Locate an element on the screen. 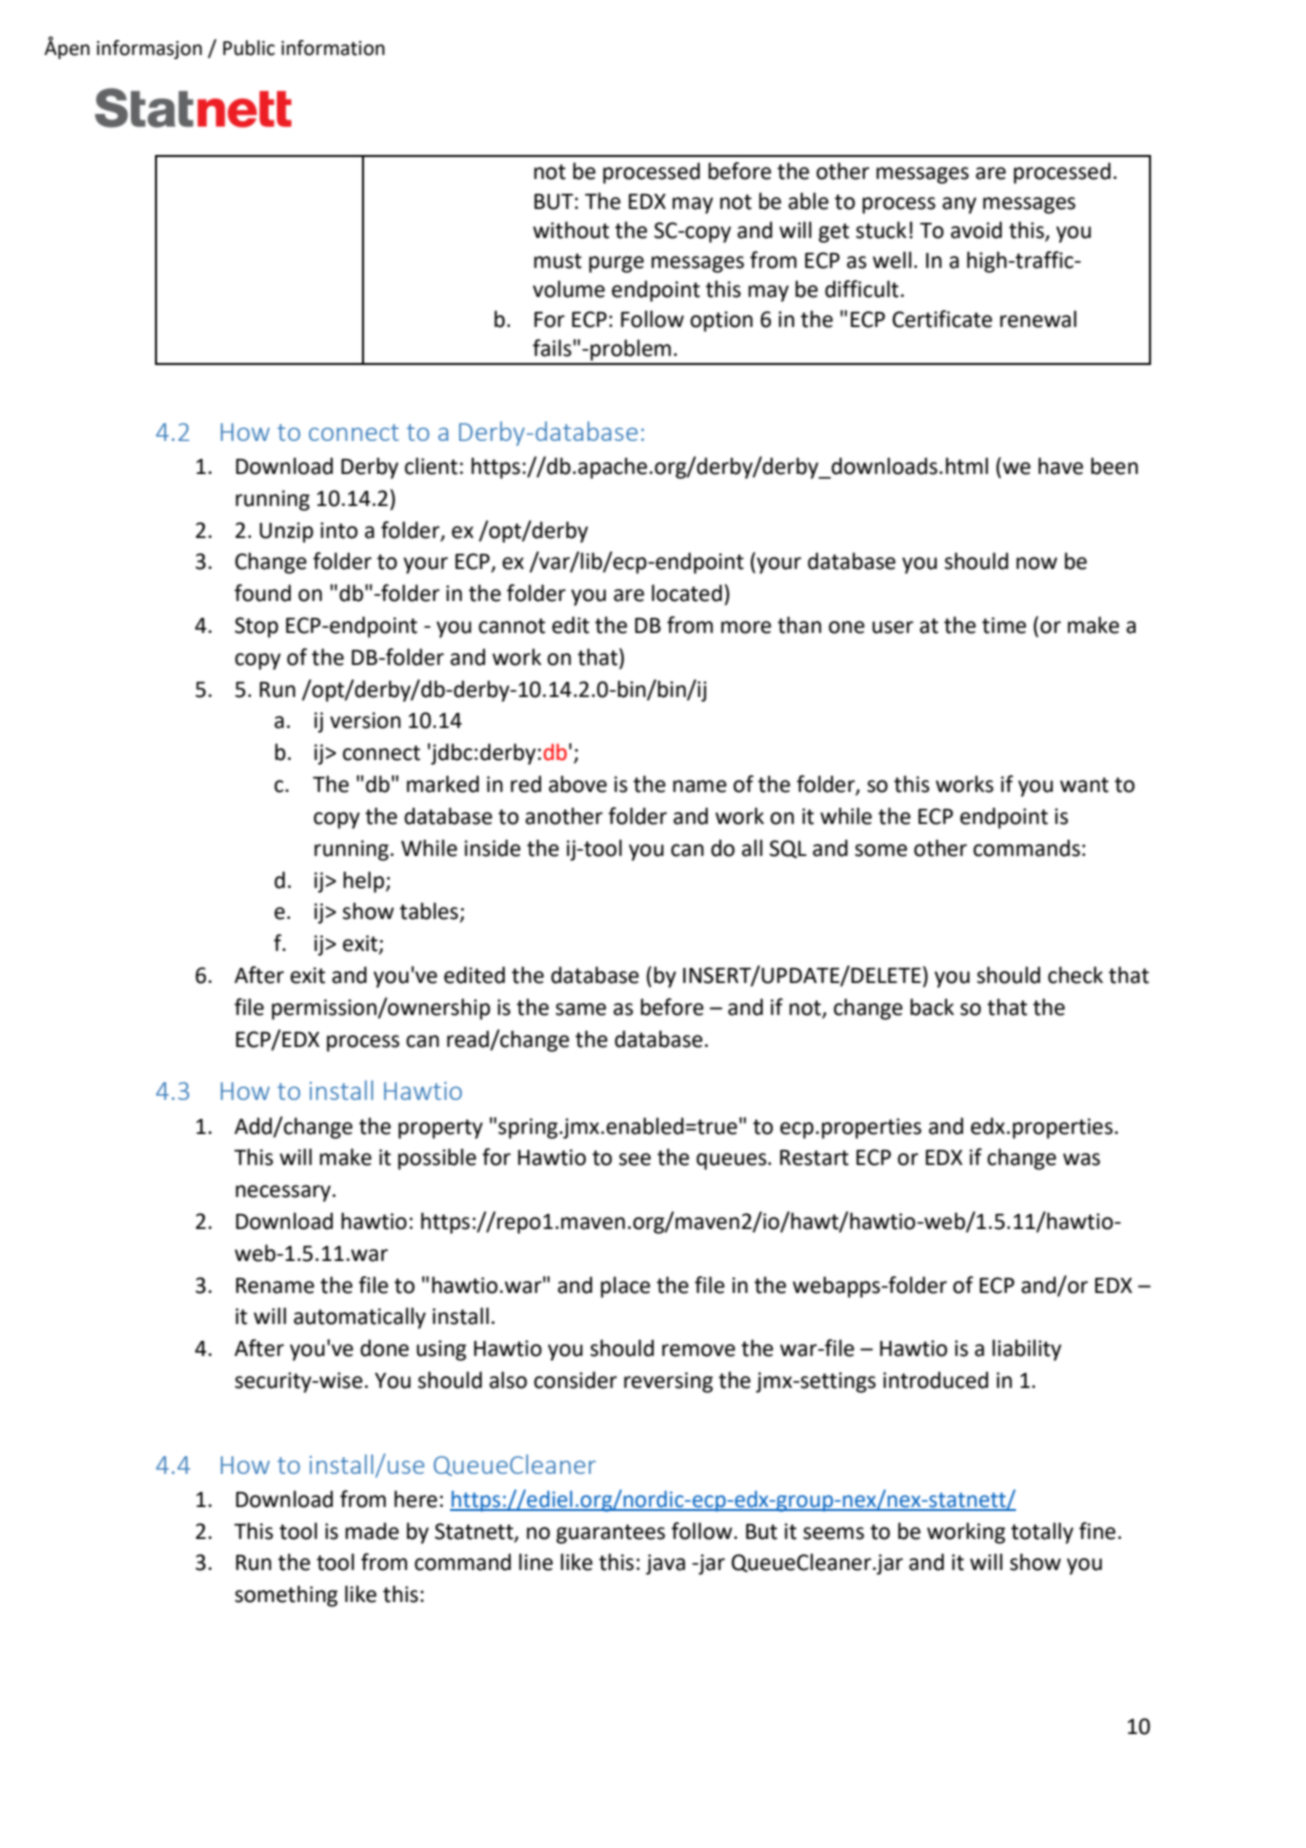 This screenshot has height=1848, width=1306. information is located at coordinates (333, 48).
